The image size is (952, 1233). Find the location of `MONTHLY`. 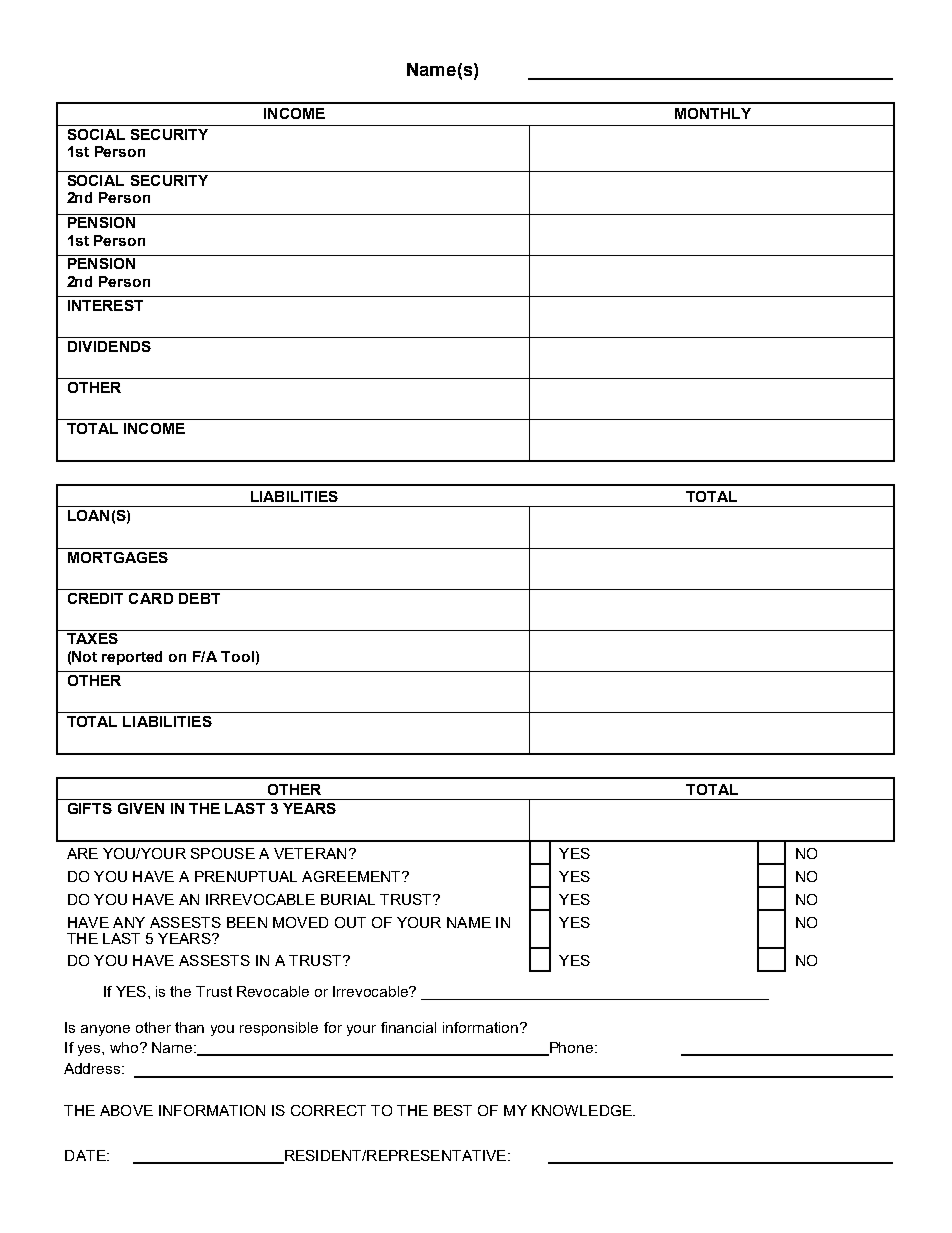

MONTHLY is located at coordinates (713, 113).
